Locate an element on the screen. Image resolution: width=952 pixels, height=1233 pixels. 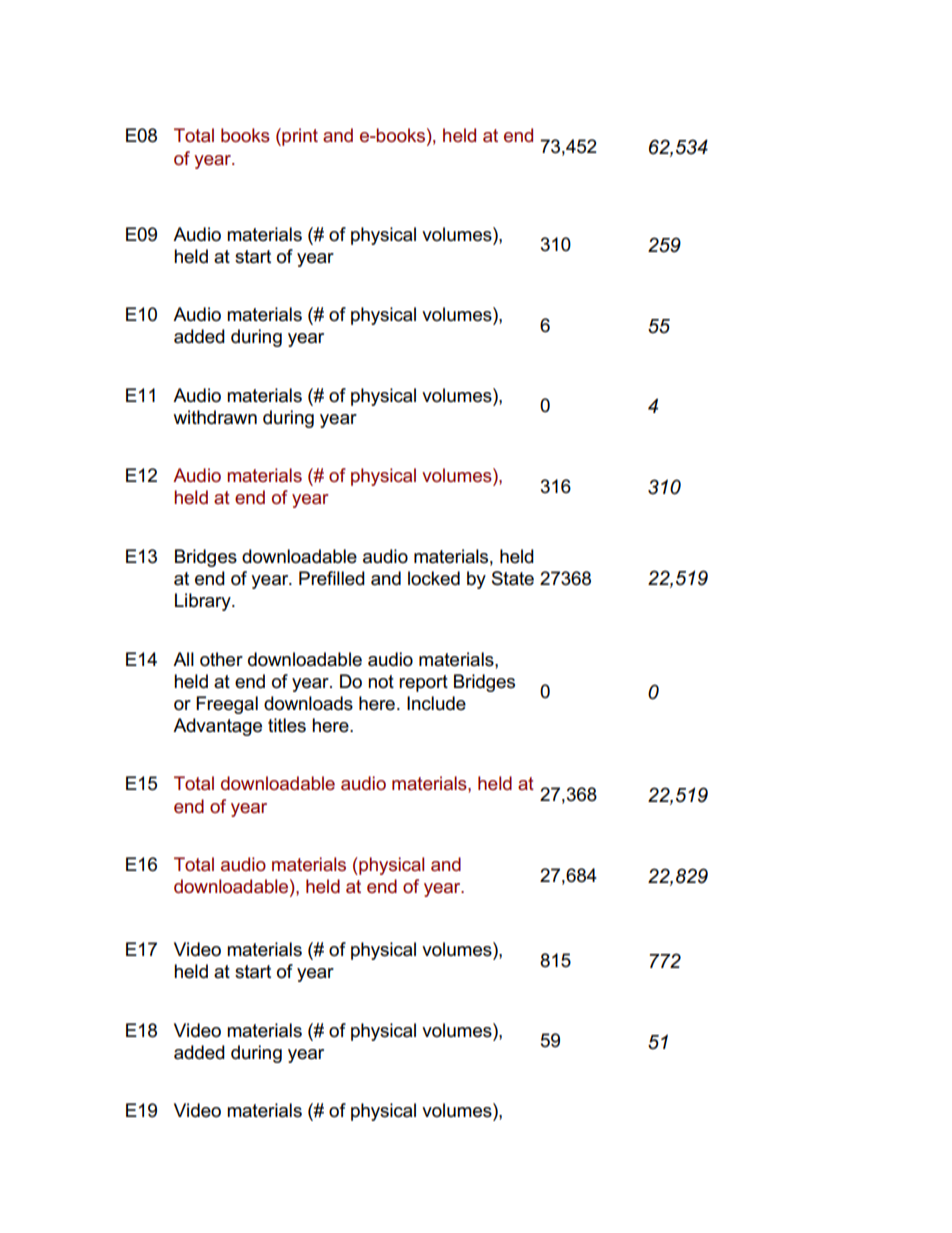
State is located at coordinates (513, 578).
